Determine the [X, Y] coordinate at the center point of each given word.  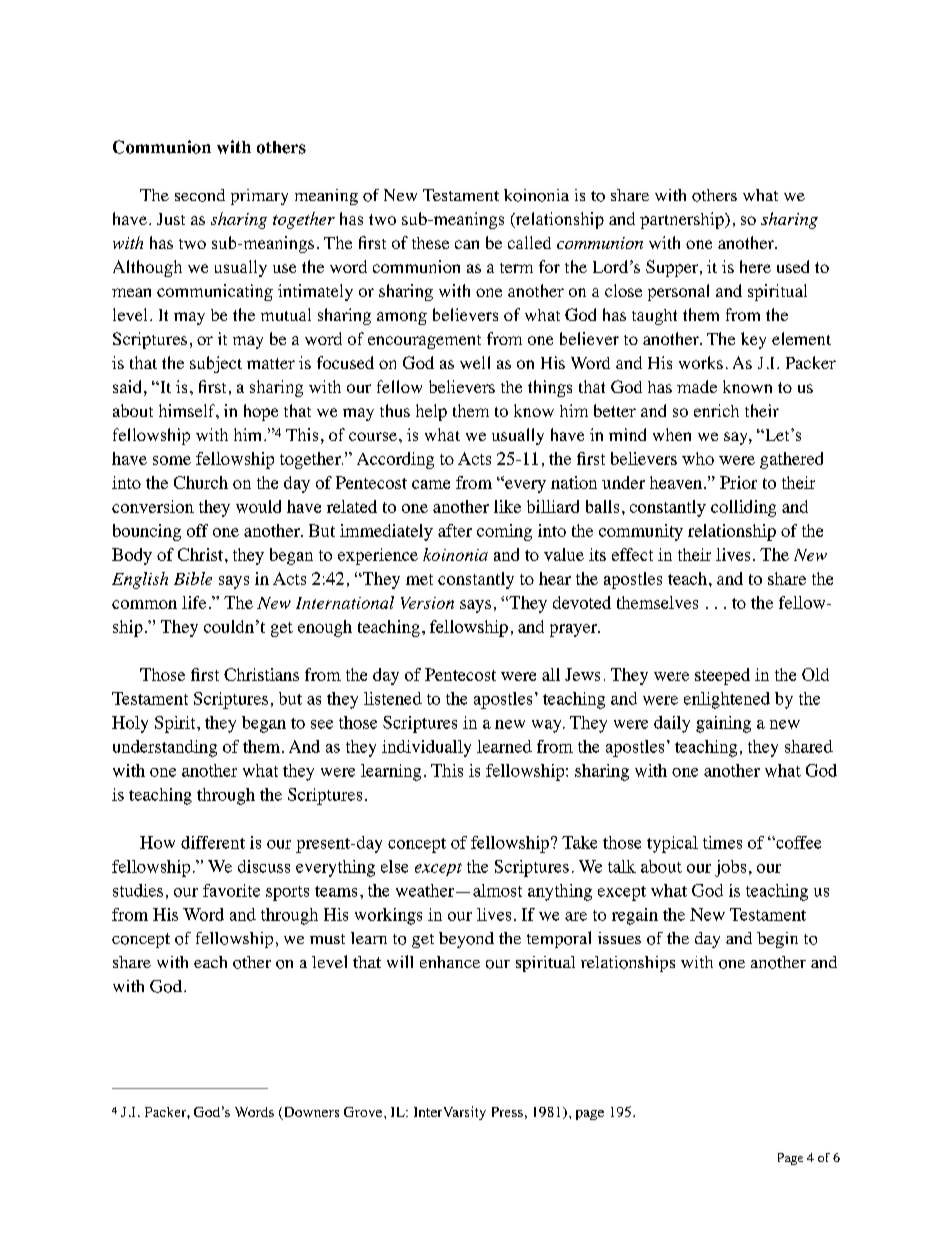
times [722, 842]
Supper [673, 268]
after [455, 530]
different [213, 842]
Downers [310, 1113]
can [467, 244]
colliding [743, 508]
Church [201, 482]
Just [171, 219]
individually [426, 748]
